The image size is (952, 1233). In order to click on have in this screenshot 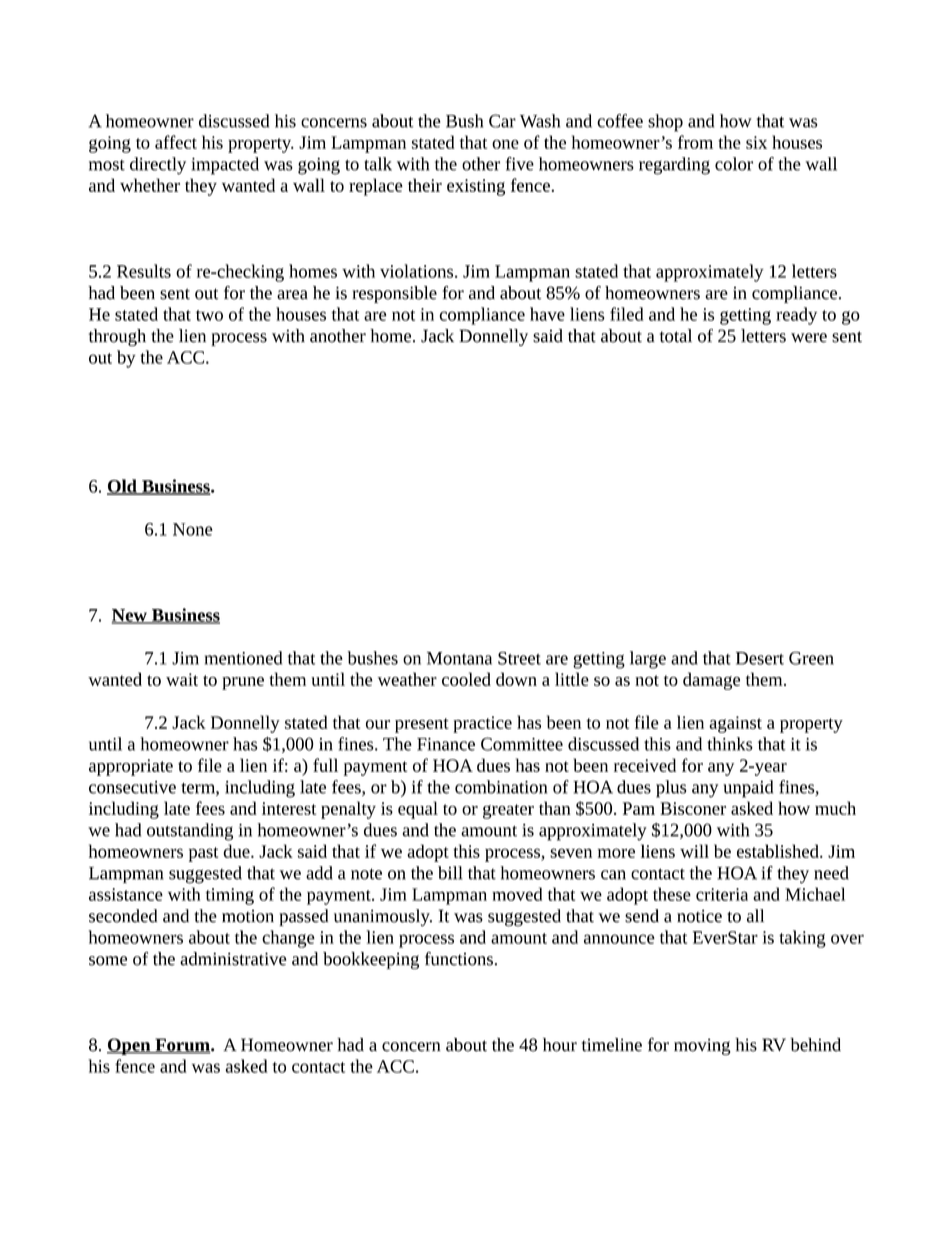, I will do `click(547, 314)`.
